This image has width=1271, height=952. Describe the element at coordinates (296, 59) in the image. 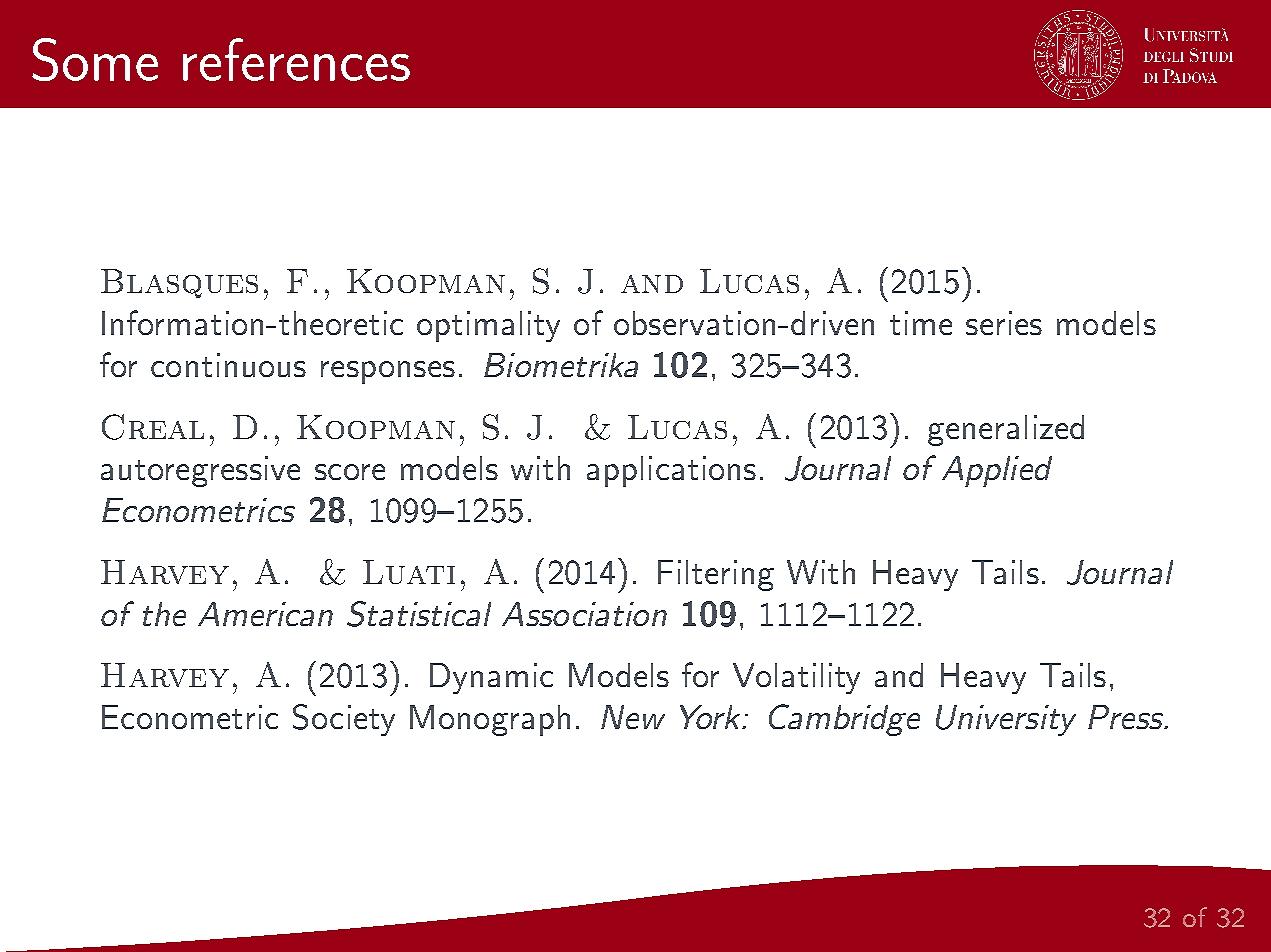

I see `references` at that location.
